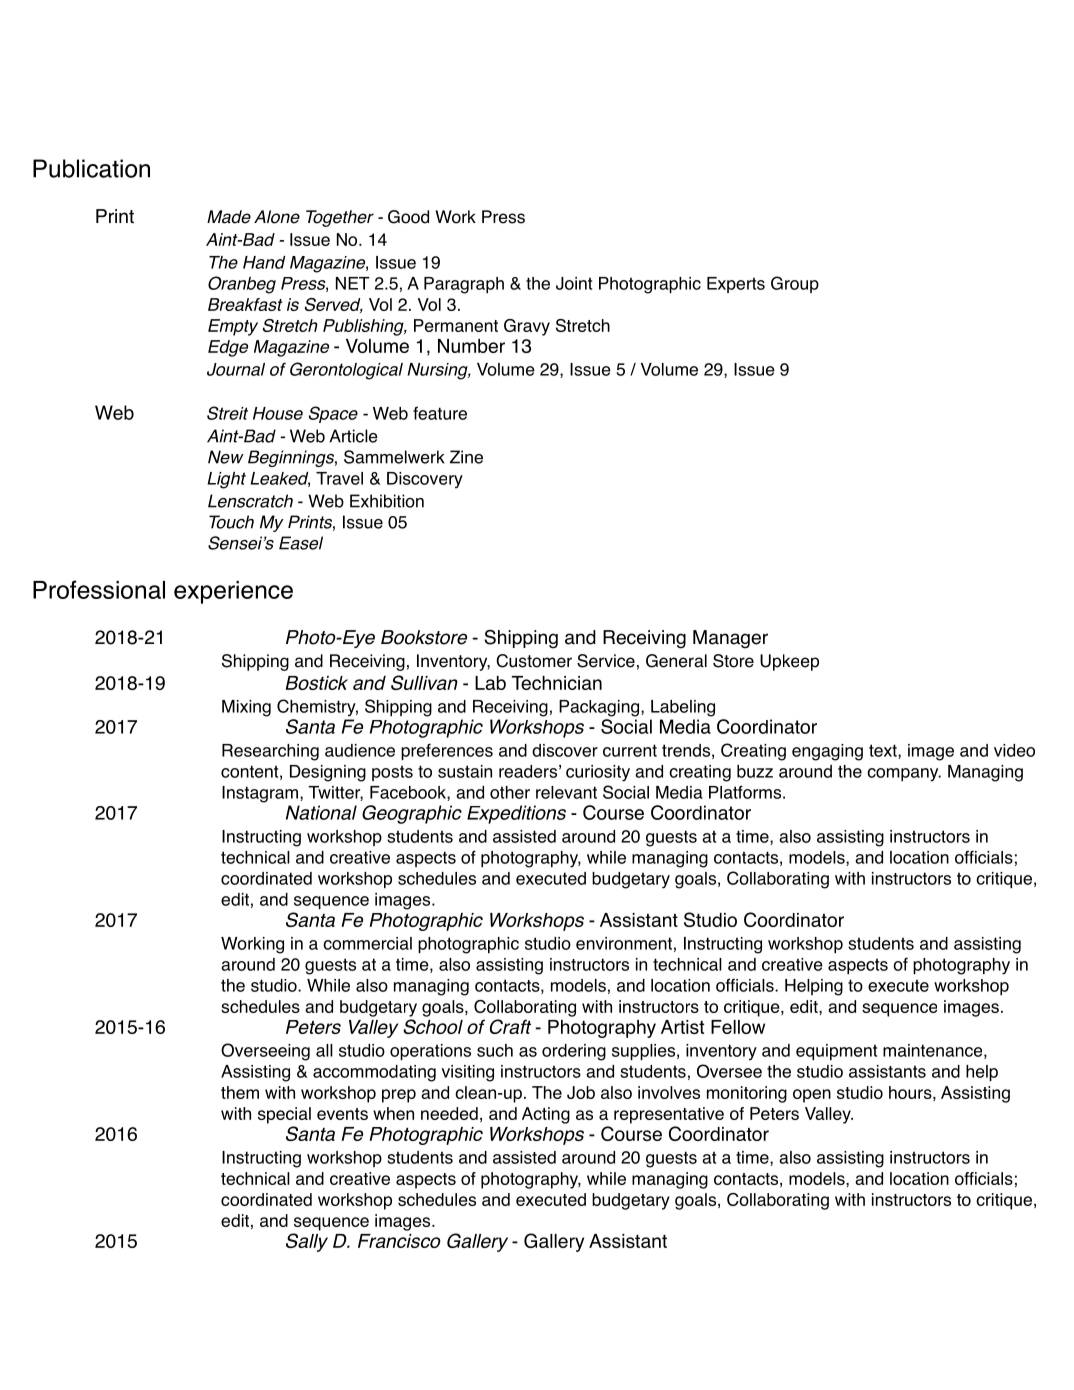  I want to click on Joint, so click(574, 283).
